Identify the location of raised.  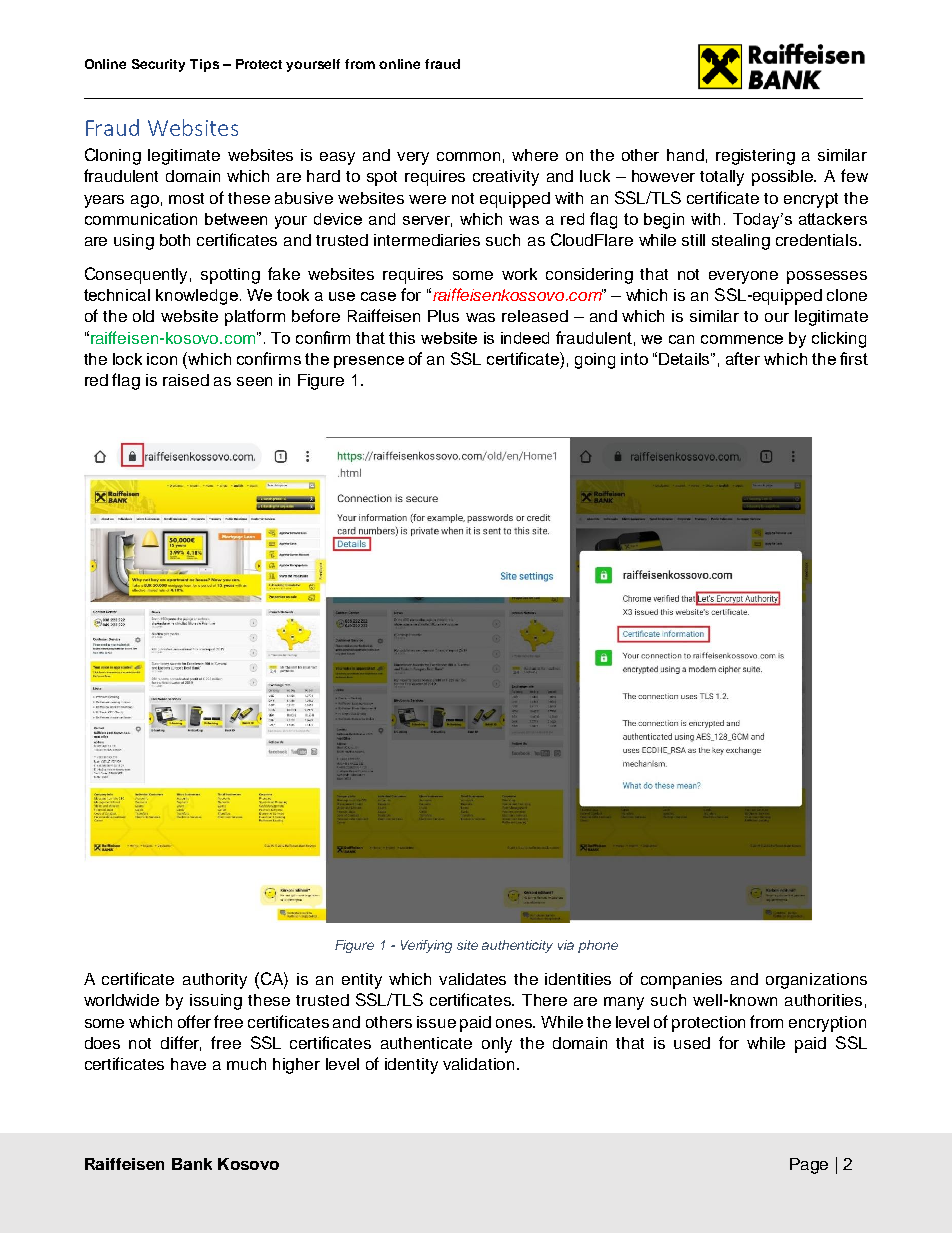
(186, 380).
